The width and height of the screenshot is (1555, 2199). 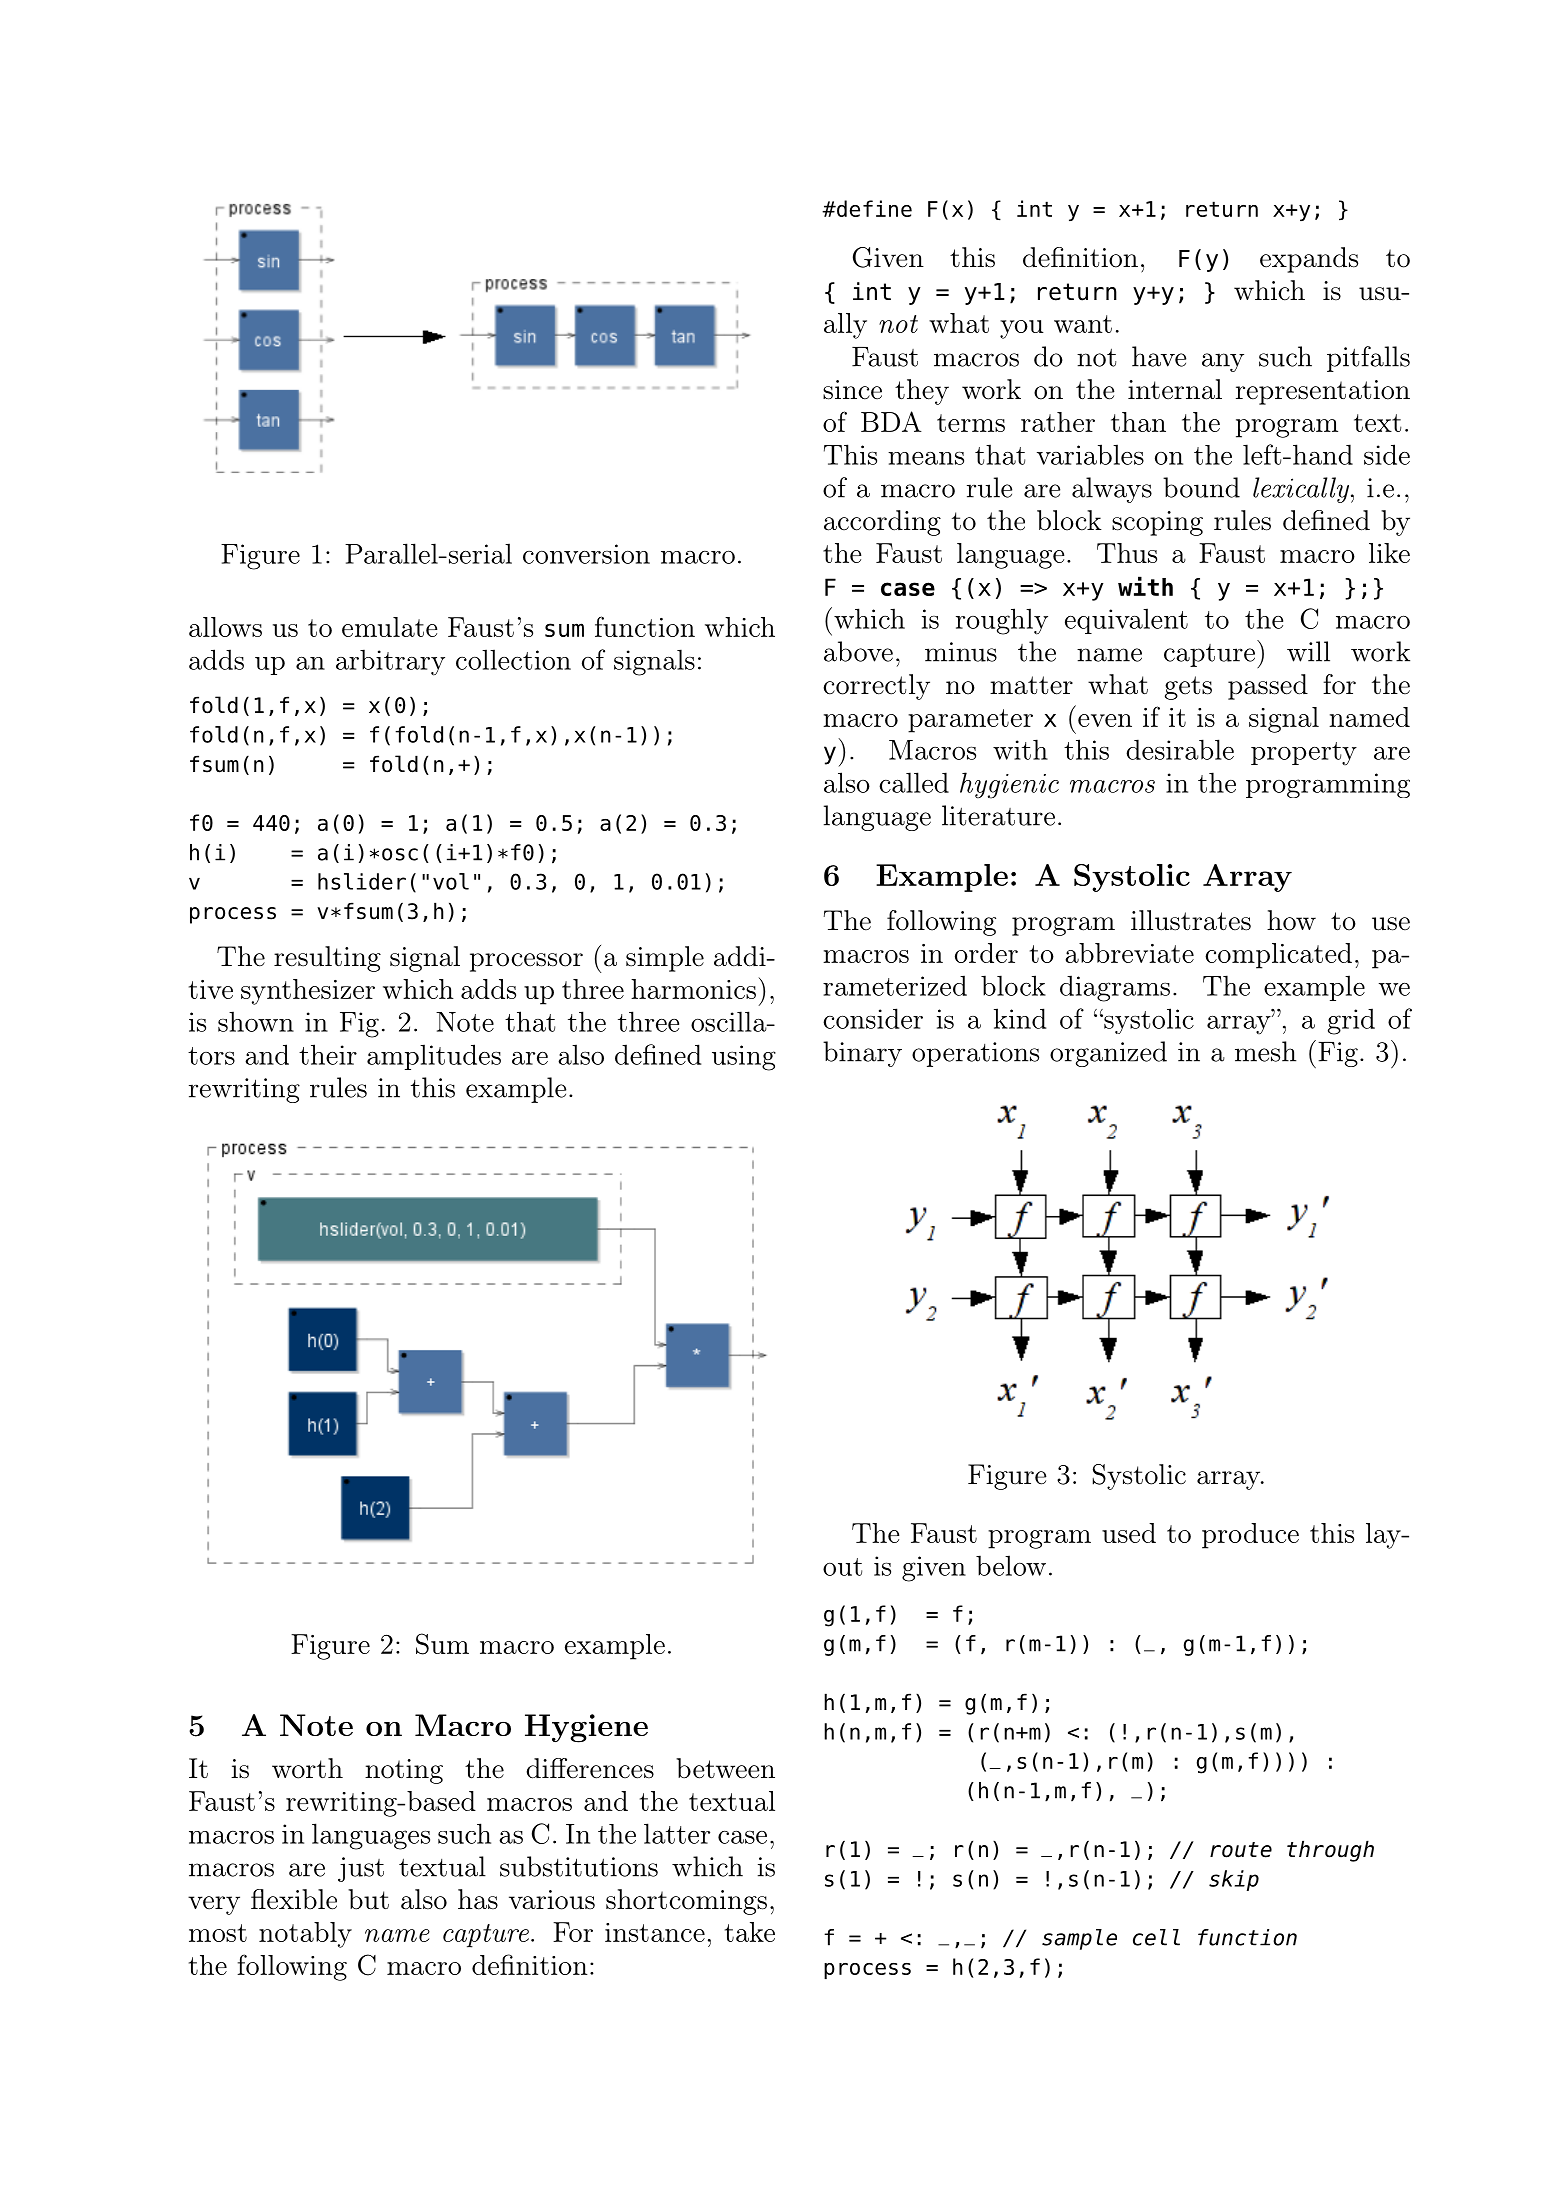 What do you see at coordinates (852, 390) in the screenshot?
I see `since` at bounding box center [852, 390].
